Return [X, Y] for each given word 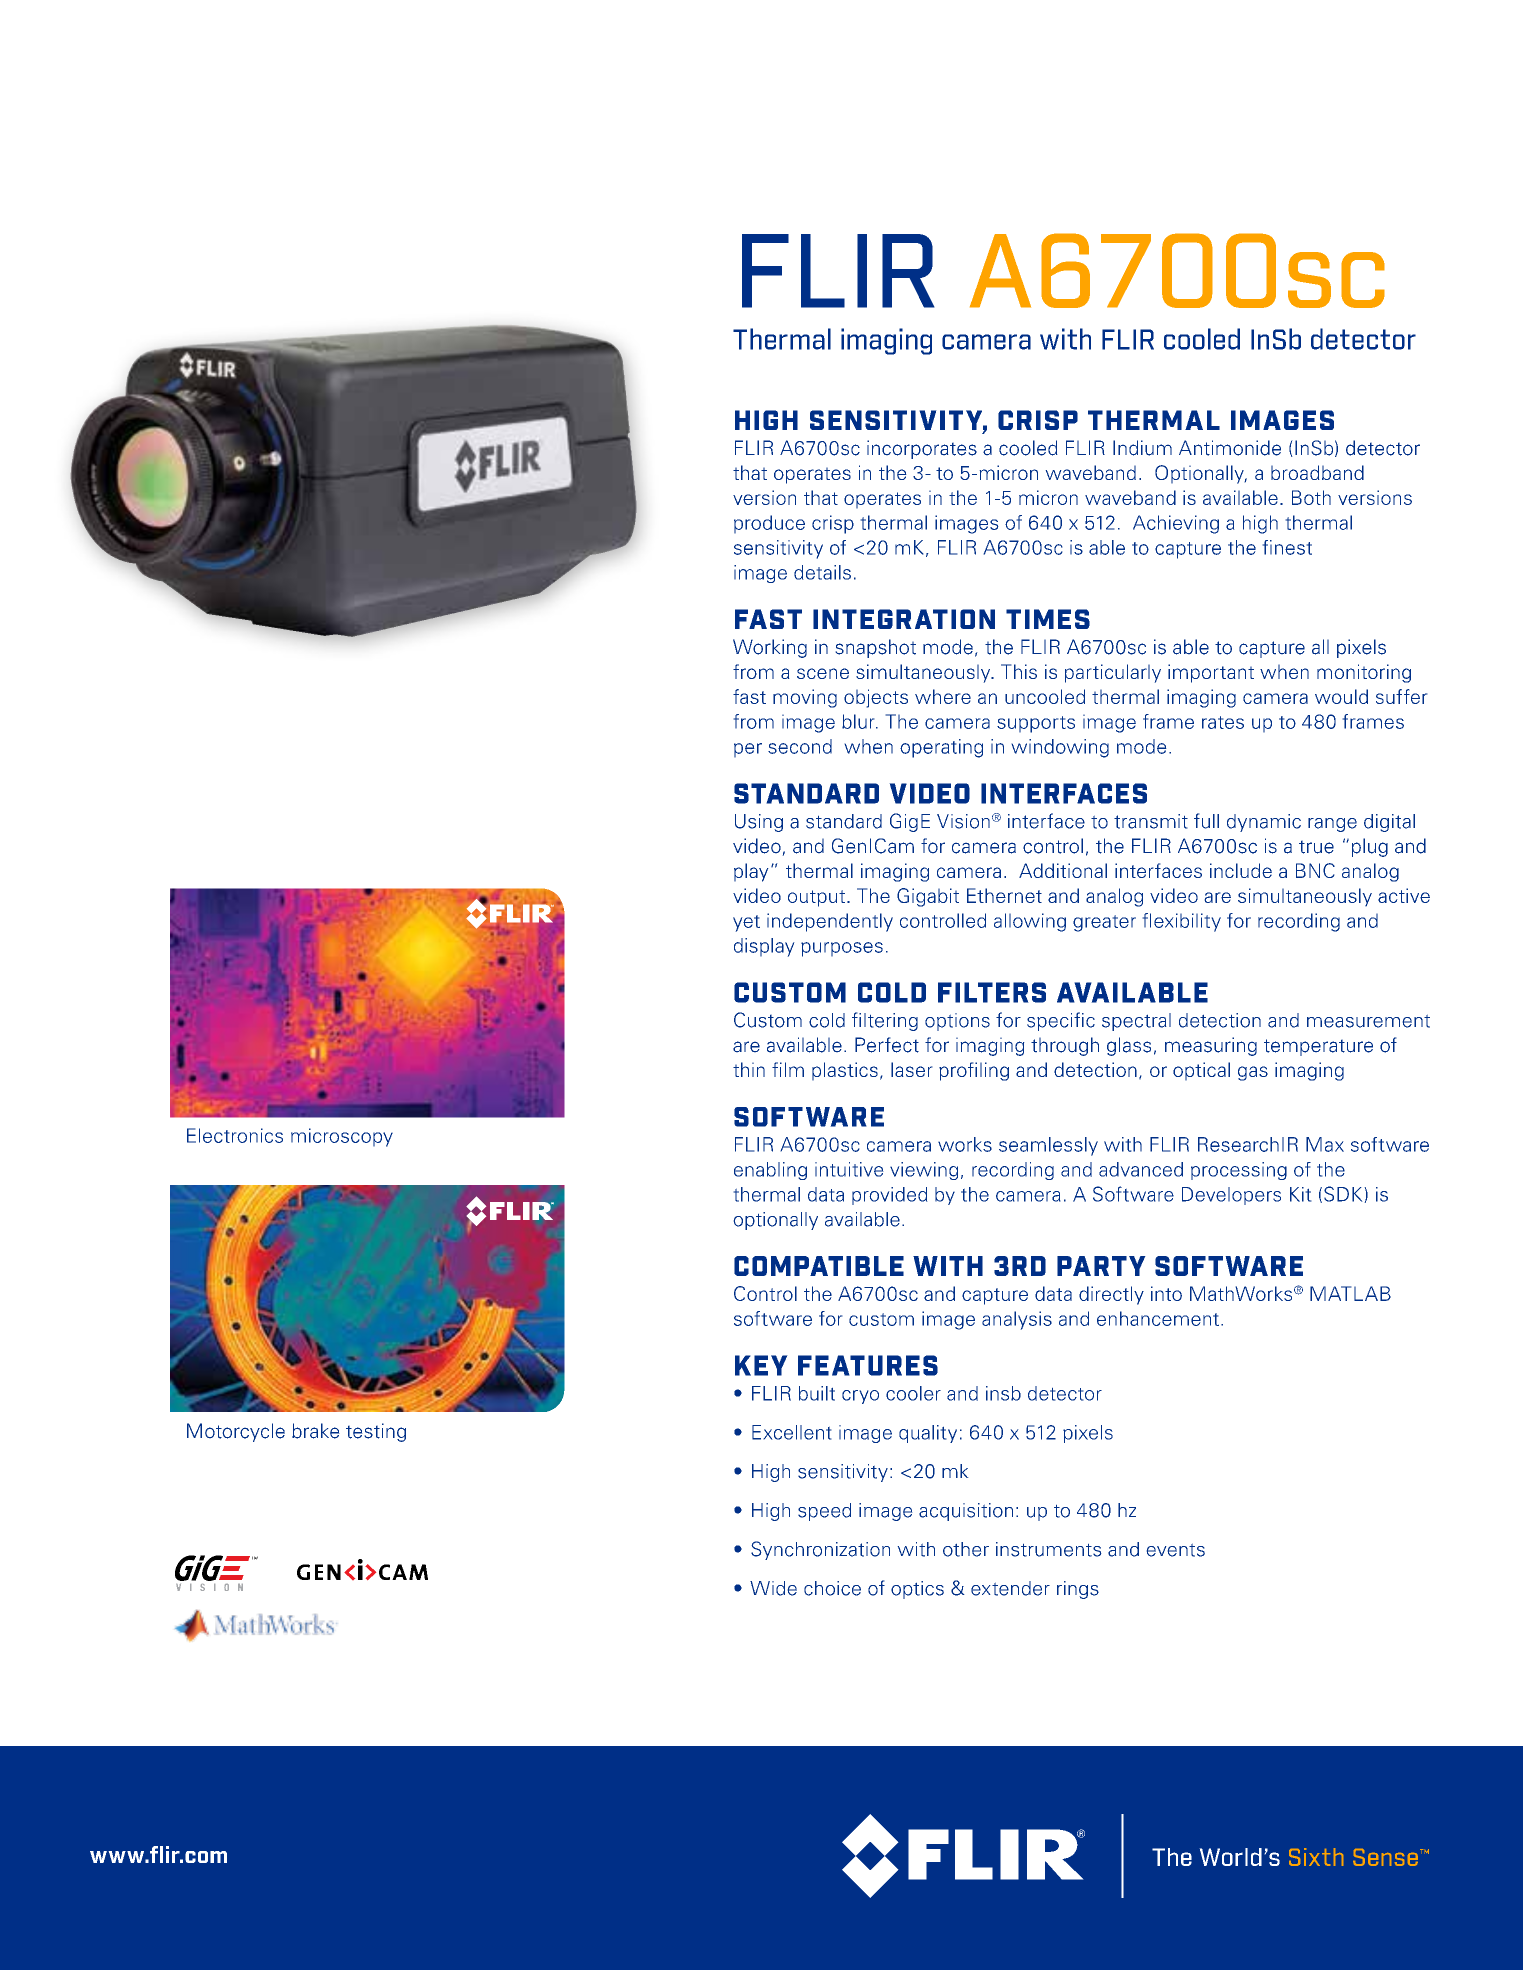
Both [1311, 497]
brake [316, 1431]
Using [759, 823]
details [822, 572]
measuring [1211, 1046]
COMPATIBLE [819, 1266]
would [1341, 696]
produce [769, 524]
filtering [885, 1021]
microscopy [342, 1137]
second [800, 746]
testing [376, 1432]
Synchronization [820, 1550]
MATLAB [1350, 1293]
